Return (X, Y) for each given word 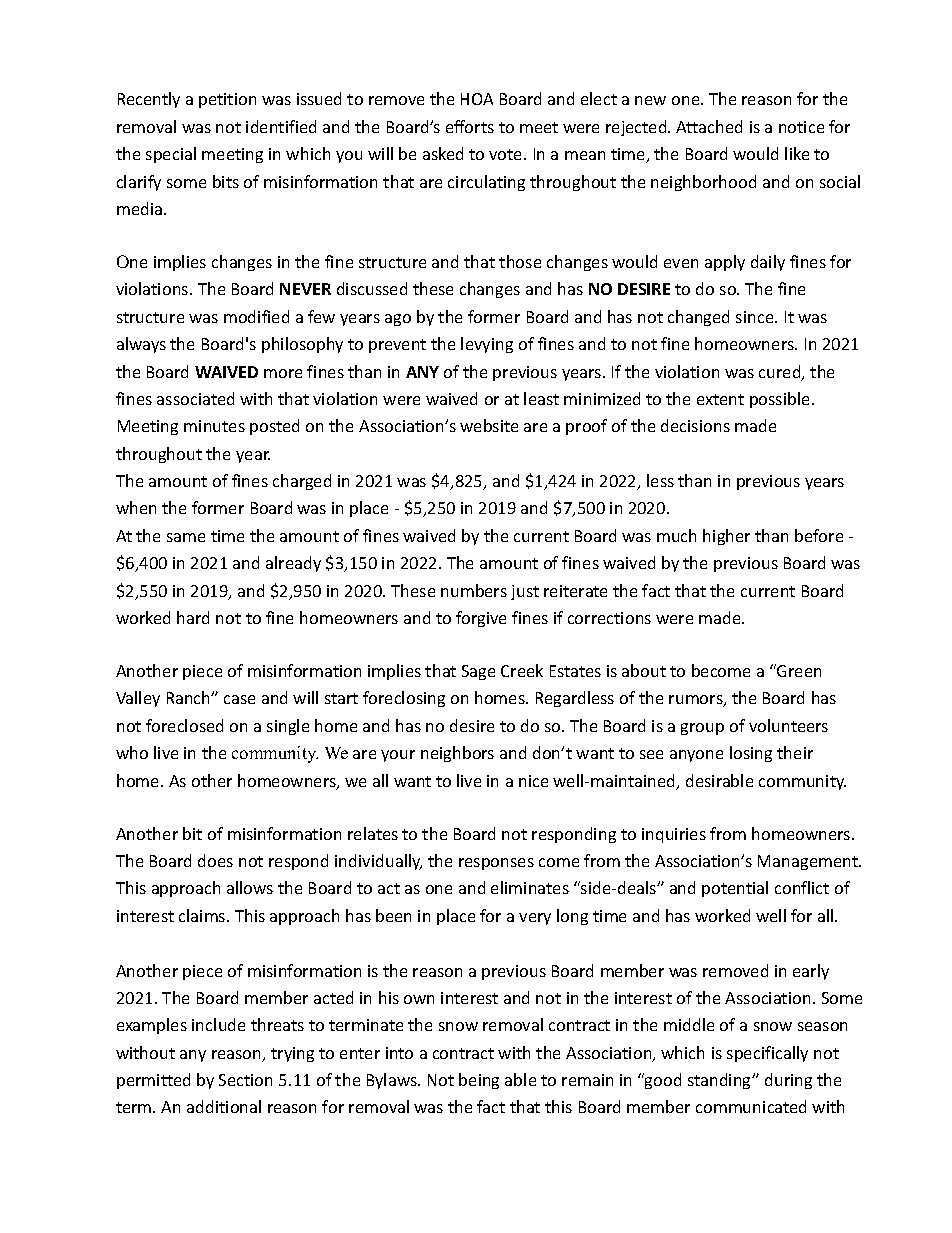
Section (245, 1080)
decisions (695, 425)
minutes (214, 426)
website (489, 425)
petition (227, 100)
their (795, 752)
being (479, 1081)
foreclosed (184, 725)
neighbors (457, 754)
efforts (470, 126)
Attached (709, 126)
